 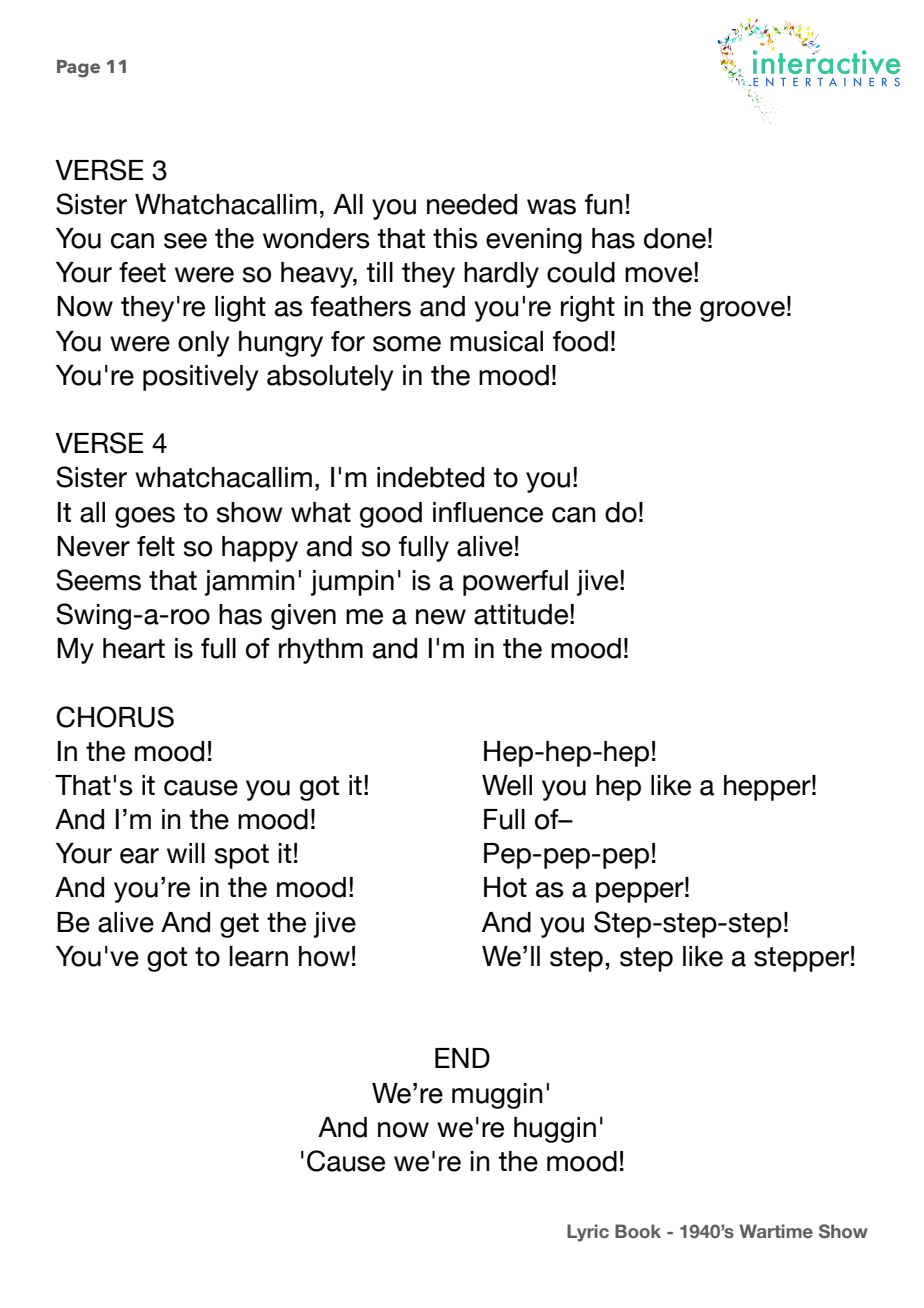 I want to click on needed, so click(x=472, y=204).
